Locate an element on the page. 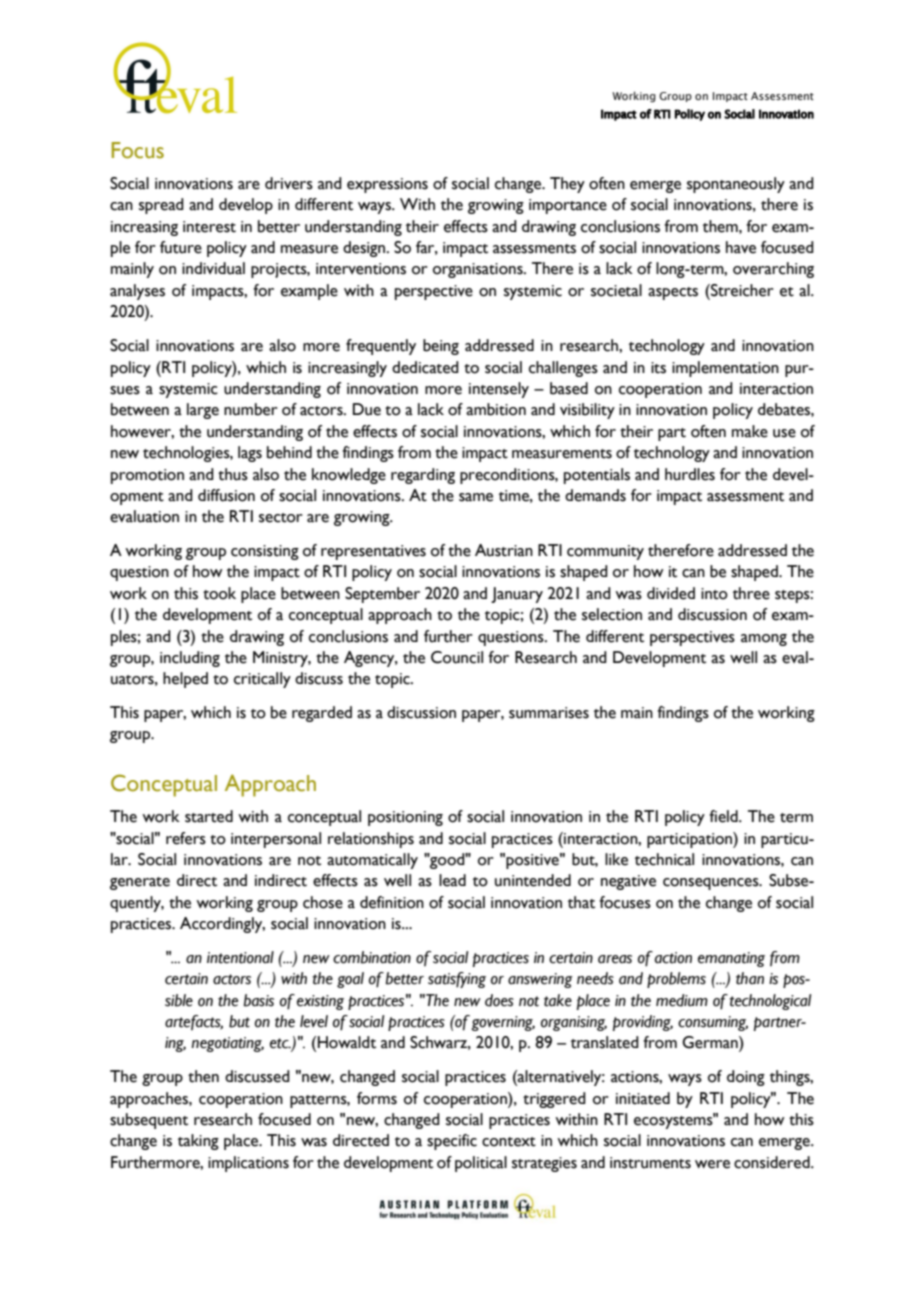 The width and height of the page is (924, 1308). including is located at coordinates (190, 659).
